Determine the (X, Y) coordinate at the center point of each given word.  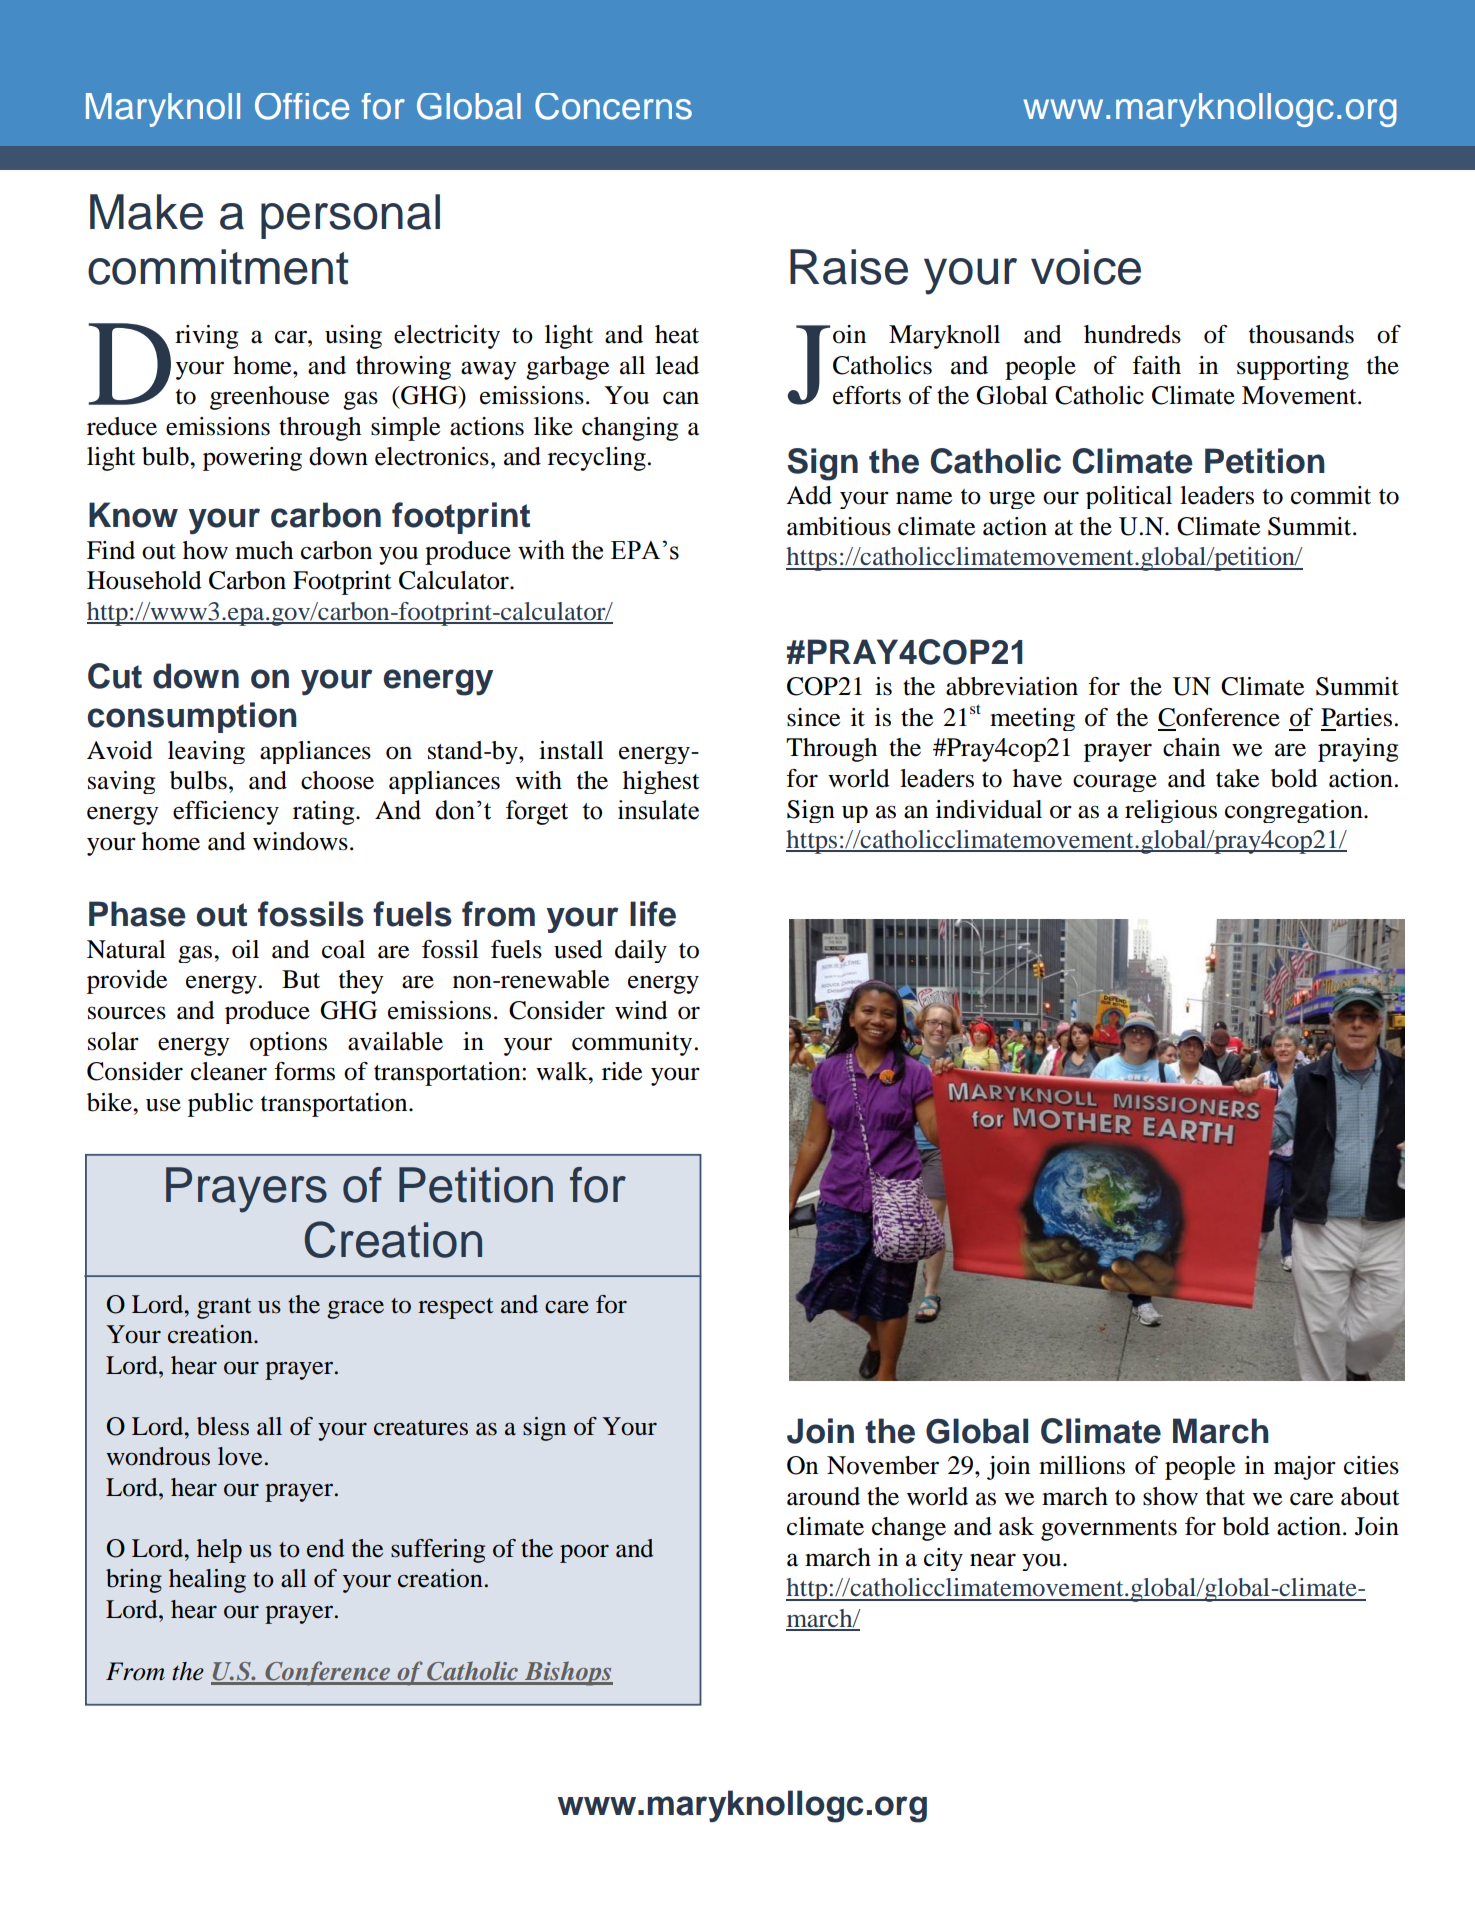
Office (302, 106)
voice (1086, 267)
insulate (658, 810)
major (1305, 1468)
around (823, 1496)
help (219, 1551)
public (220, 1105)
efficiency (226, 813)
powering (252, 459)
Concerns (613, 106)
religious (1171, 811)
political (1129, 497)
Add (809, 495)
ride (622, 1071)
